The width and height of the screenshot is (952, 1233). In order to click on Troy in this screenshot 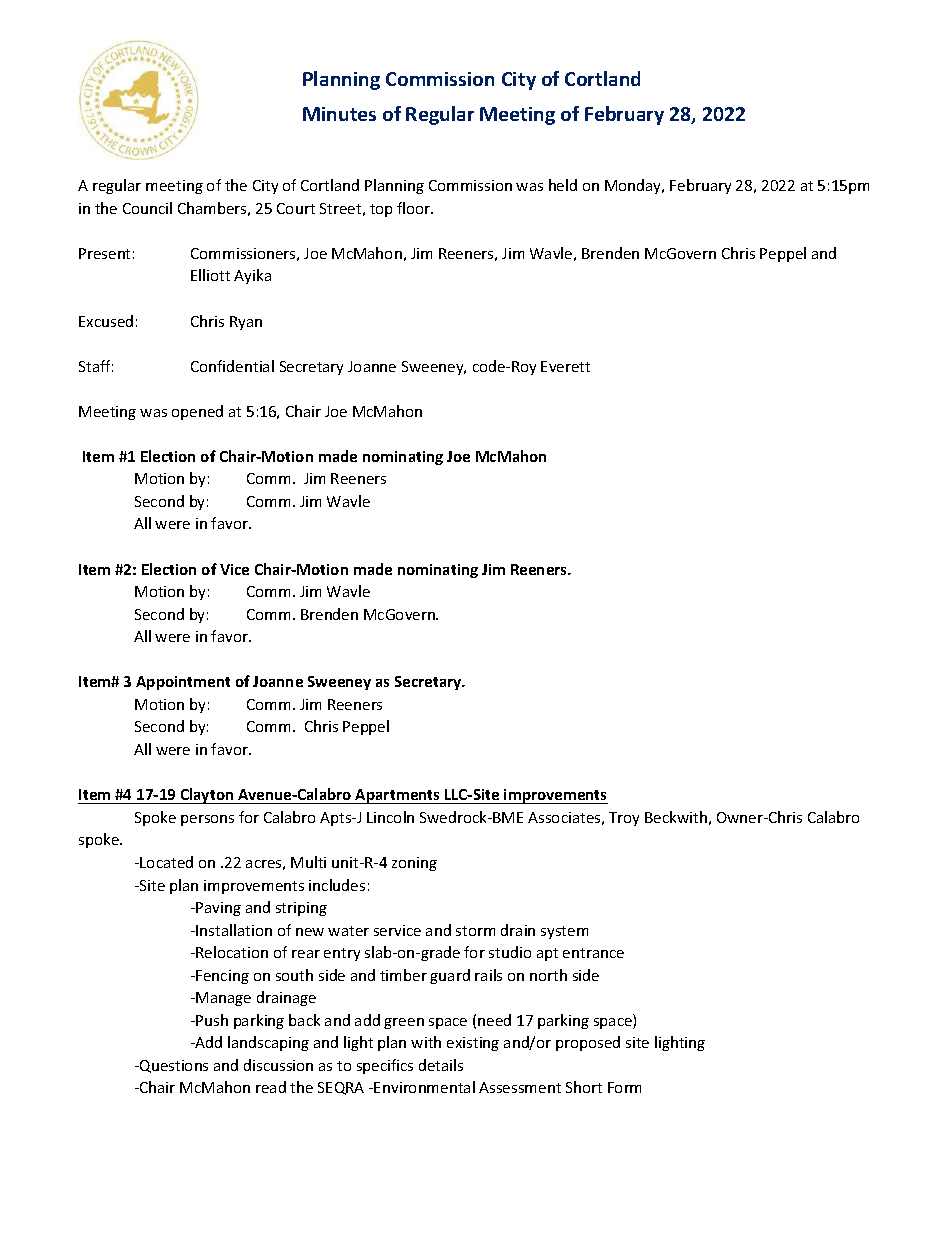, I will do `click(624, 819)`.
